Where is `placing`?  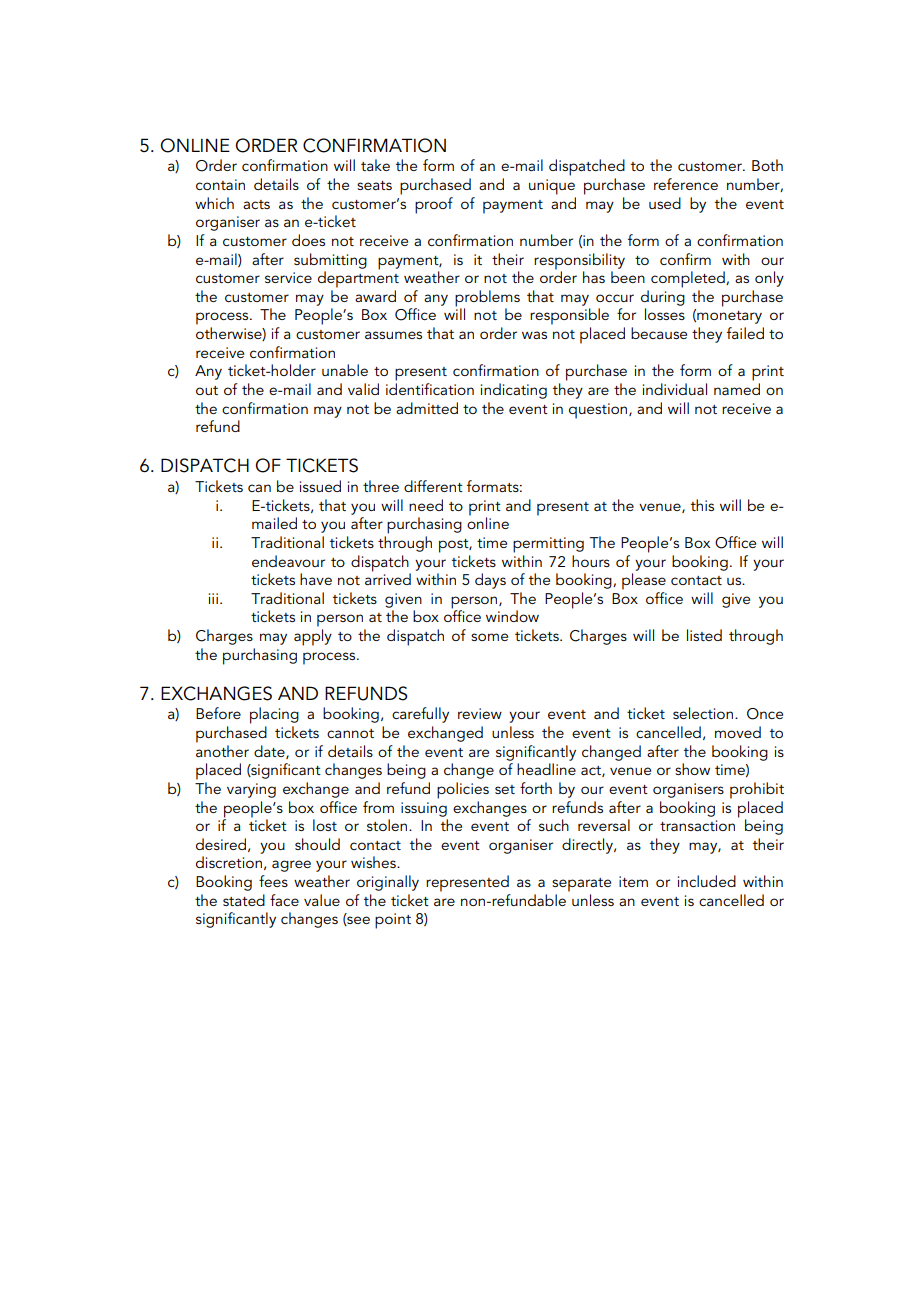
placing is located at coordinates (274, 715).
